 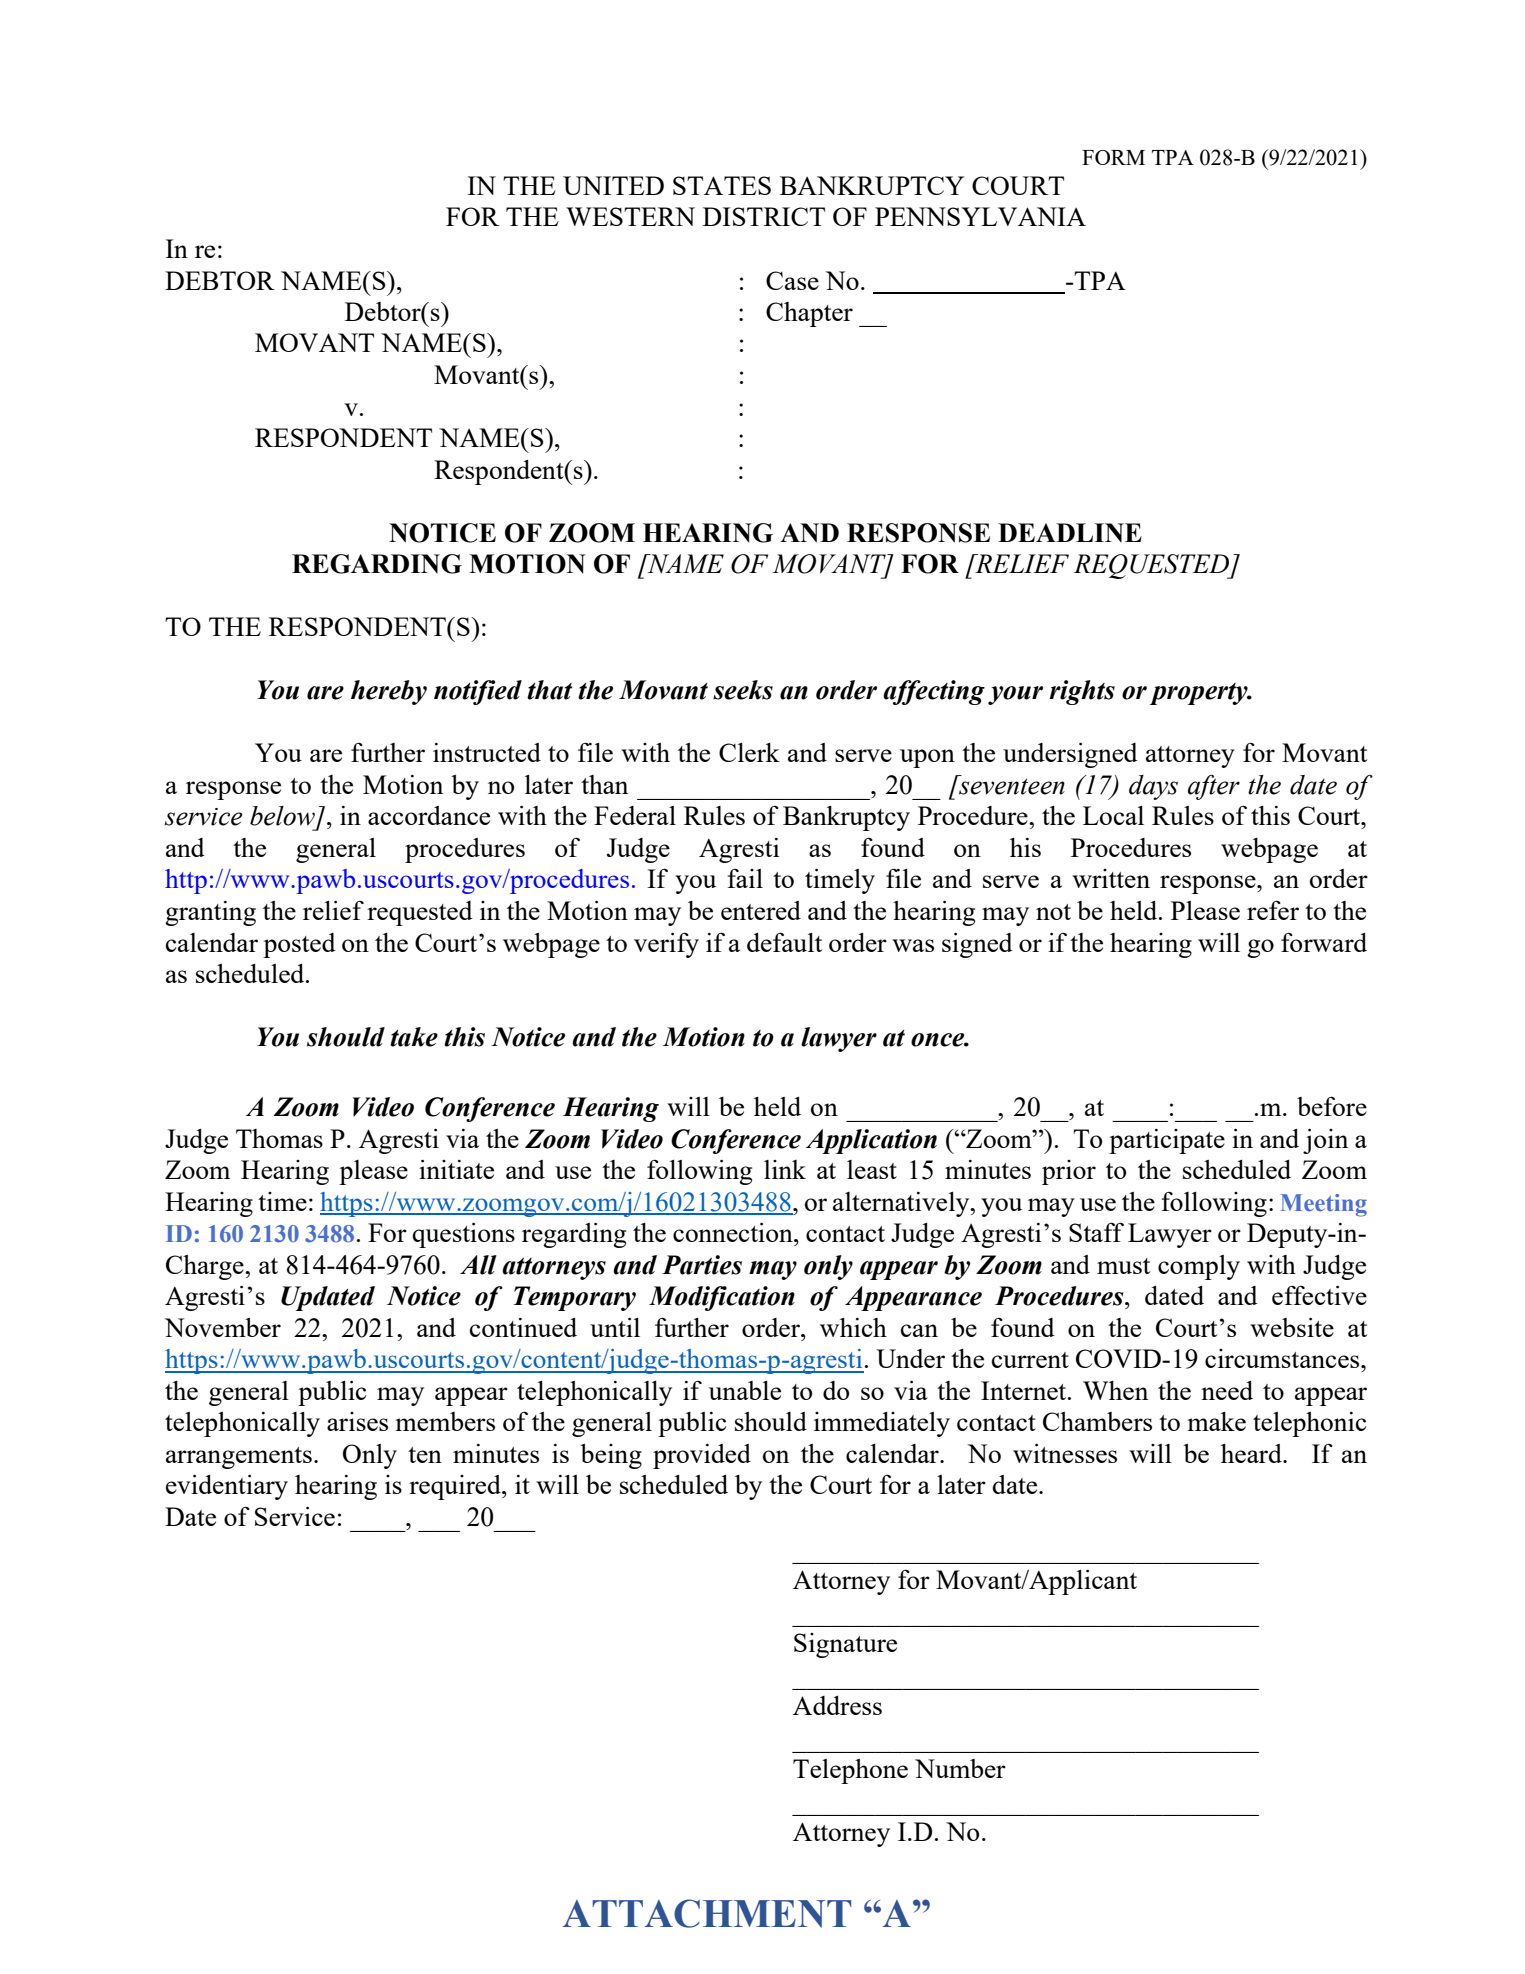 I want to click on participate, so click(x=1167, y=1141).
